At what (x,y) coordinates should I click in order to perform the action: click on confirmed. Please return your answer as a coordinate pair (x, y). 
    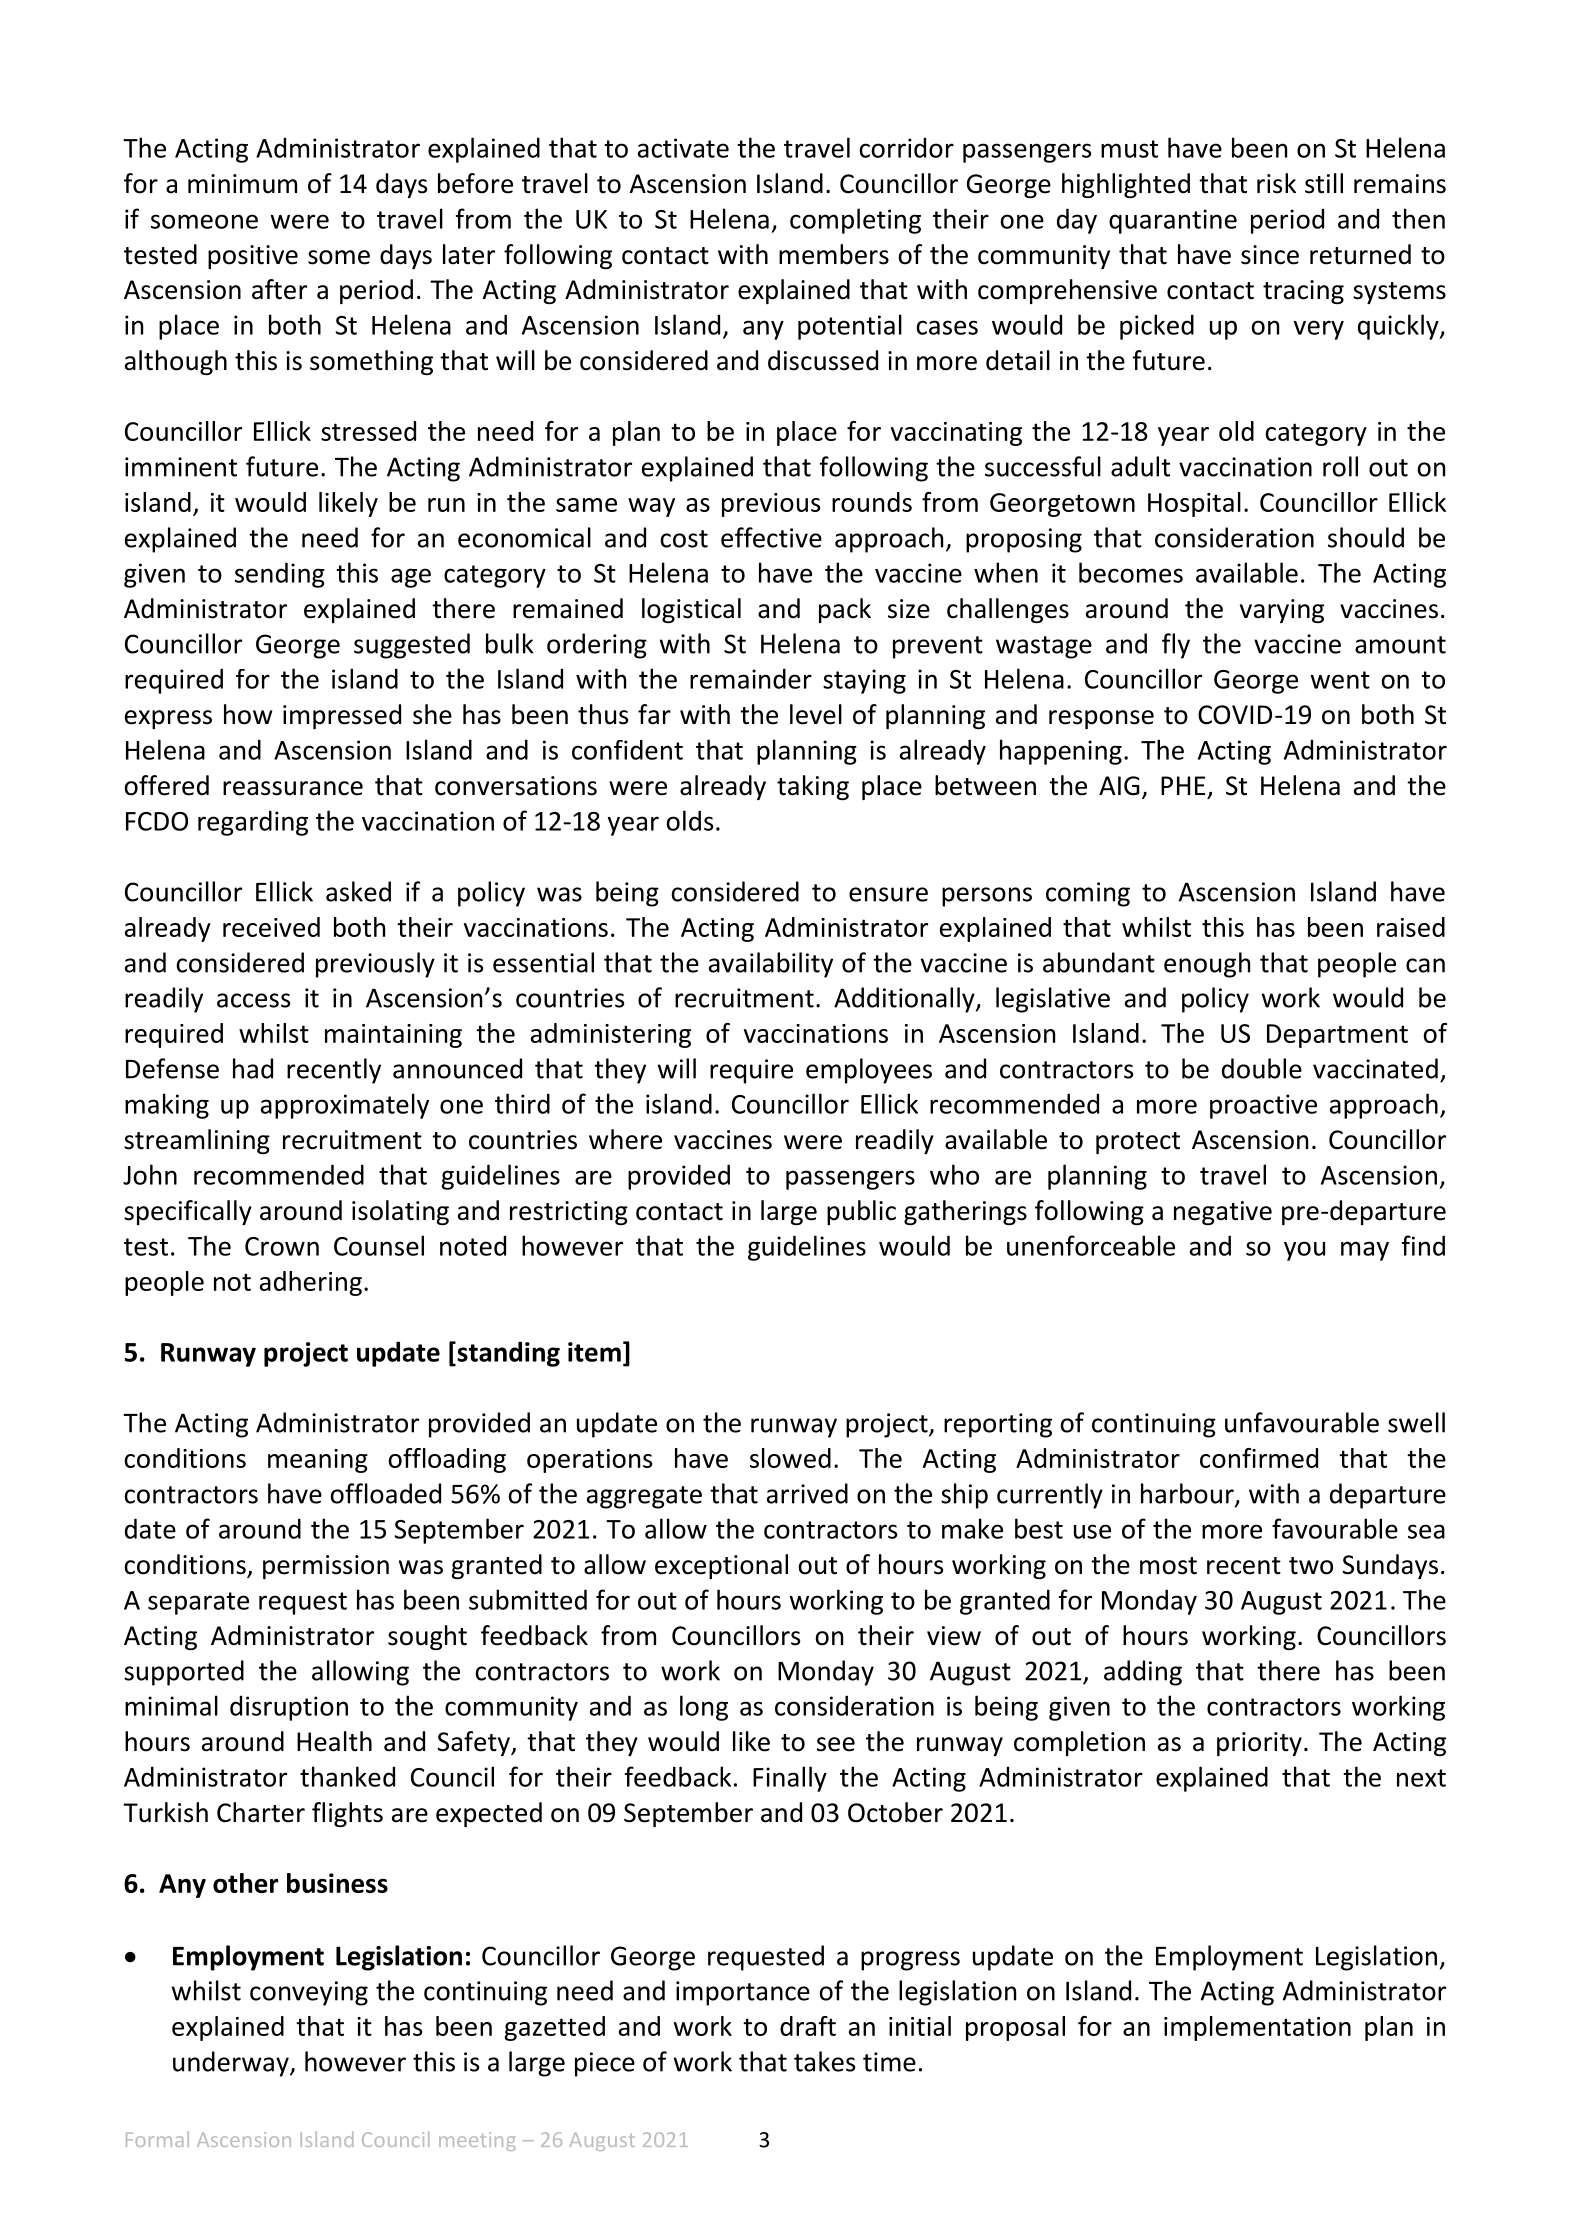
    Looking at the image, I should click on (1259, 1458).
